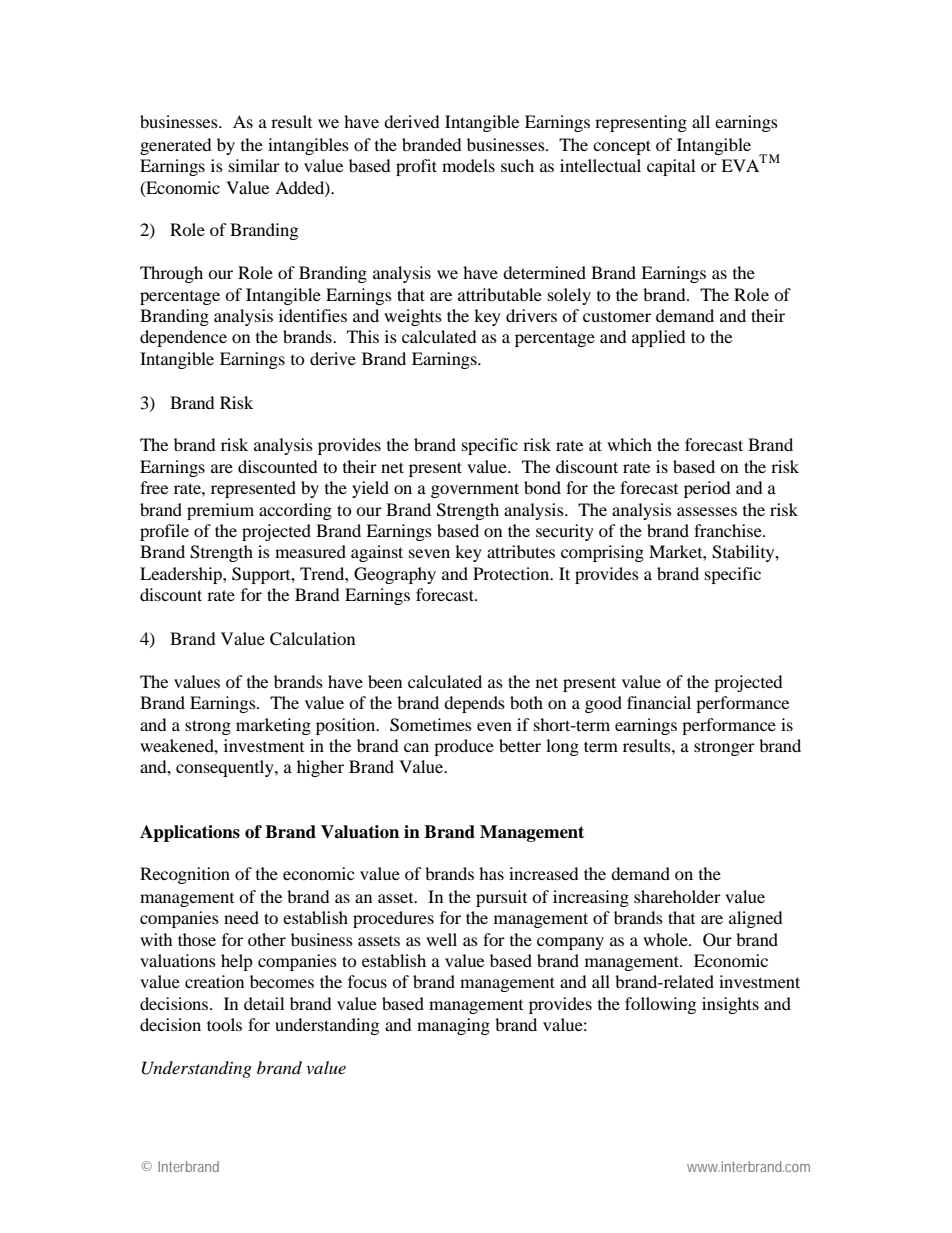  What do you see at coordinates (413, 317) in the screenshot?
I see `weights` at bounding box center [413, 317].
